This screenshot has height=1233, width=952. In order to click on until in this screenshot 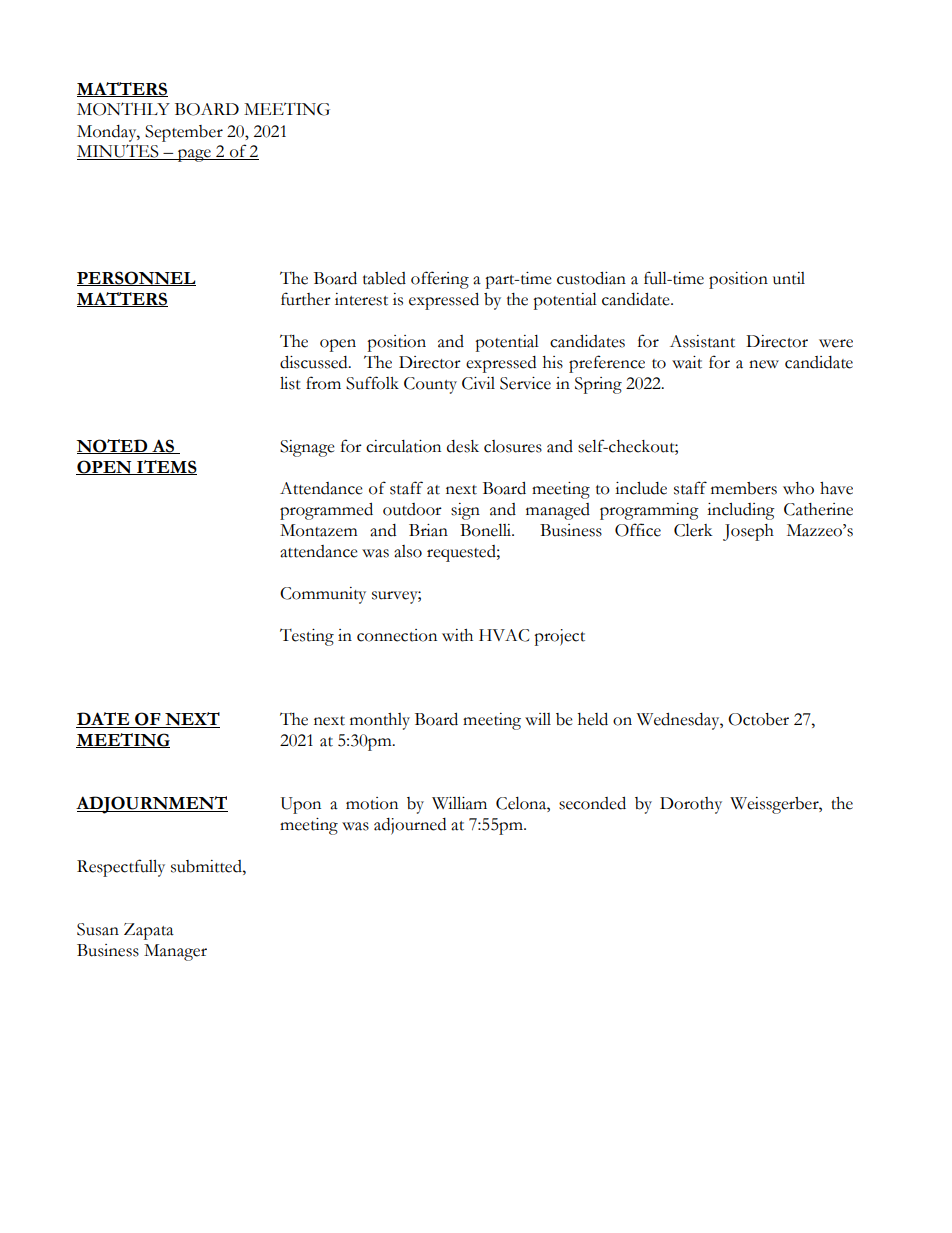, I will do `click(789, 278)`.
